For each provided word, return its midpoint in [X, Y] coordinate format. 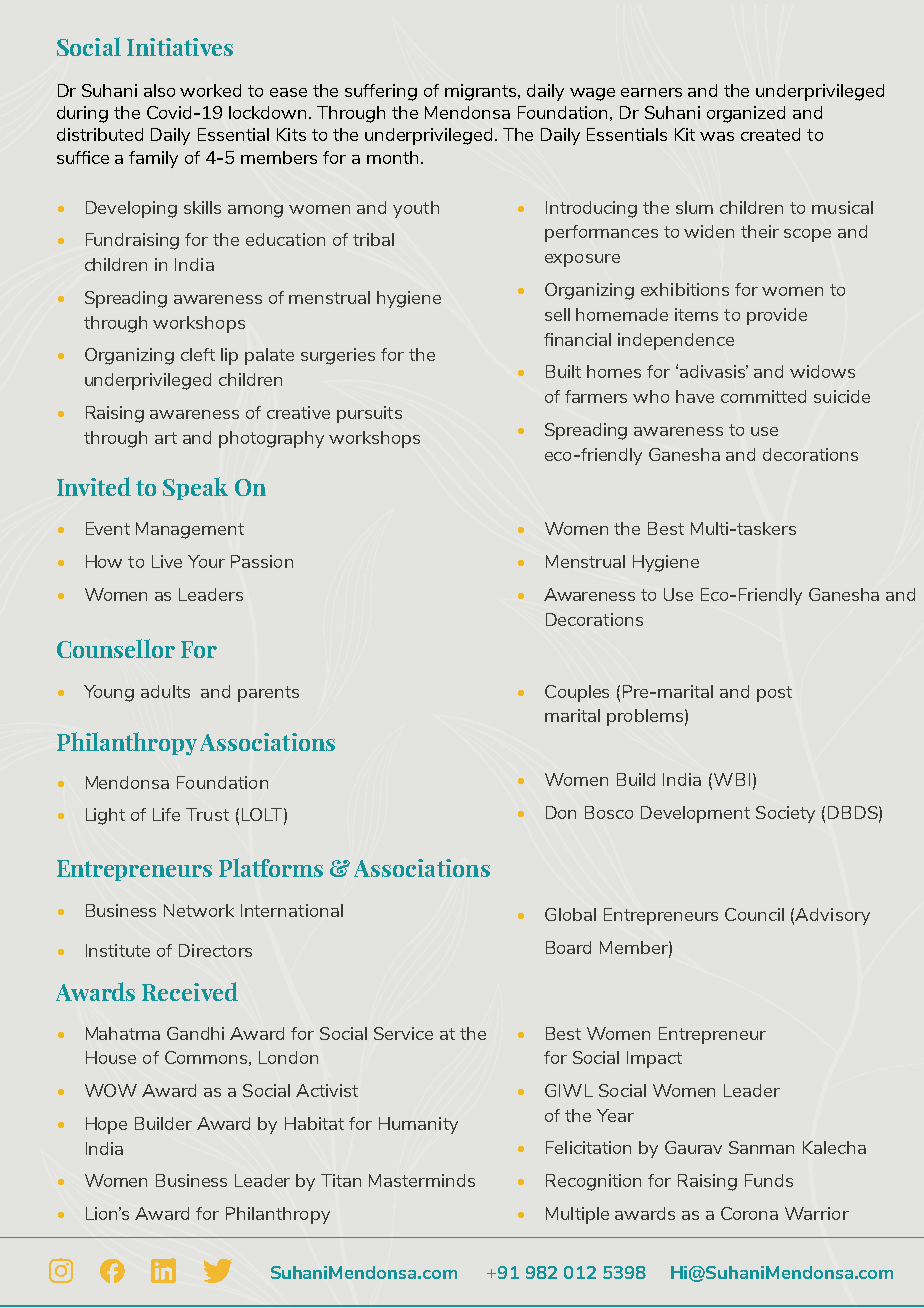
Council [754, 914]
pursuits [369, 414]
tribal [373, 239]
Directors [215, 950]
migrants [482, 92]
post [774, 694]
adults [165, 691]
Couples [577, 693]
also [159, 90]
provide [777, 316]
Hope [106, 1125]
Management [190, 530]
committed [763, 396]
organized [746, 114]
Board [568, 947]
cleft [198, 354]
